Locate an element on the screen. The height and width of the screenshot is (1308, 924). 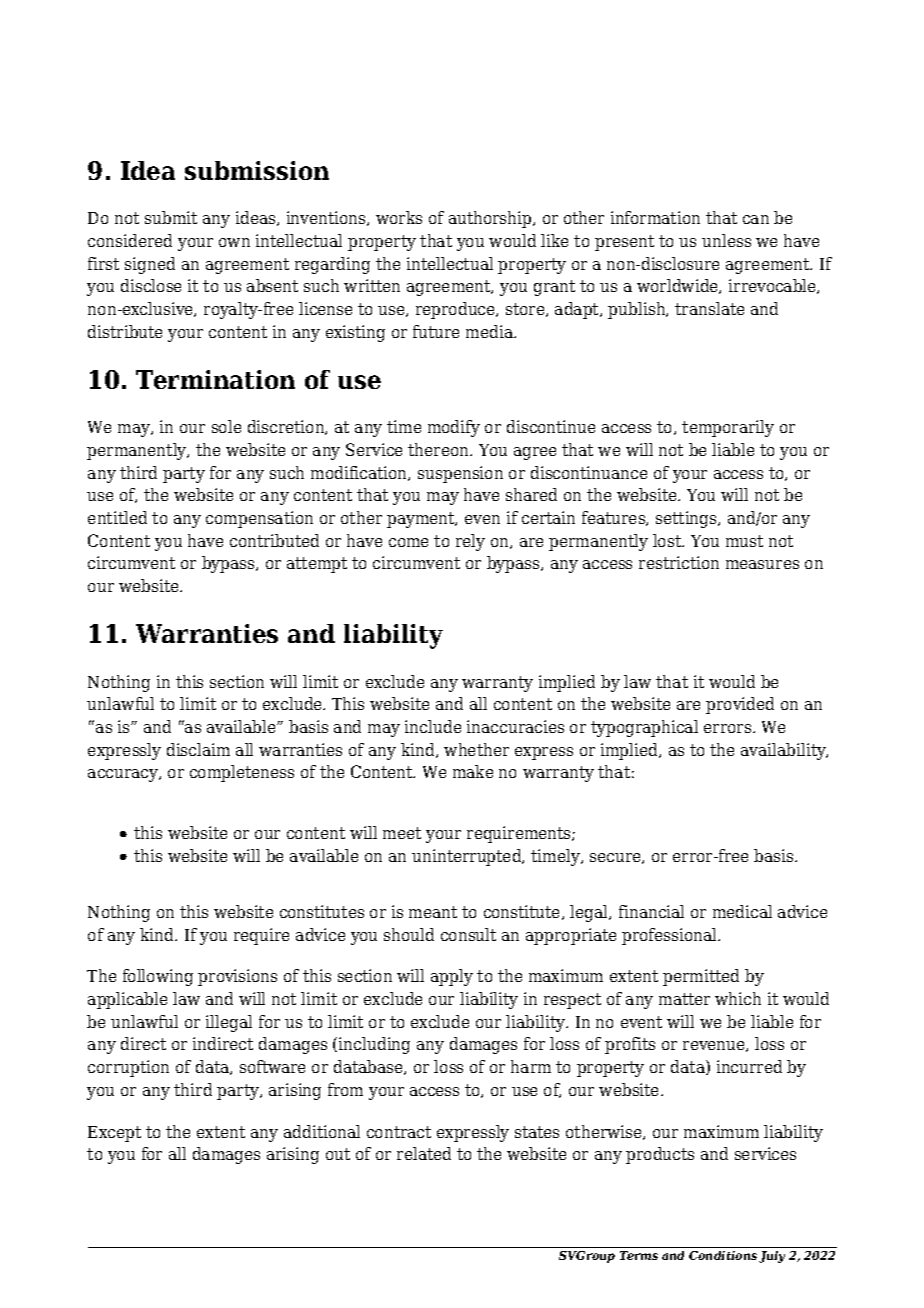
related is located at coordinates (424, 1153).
